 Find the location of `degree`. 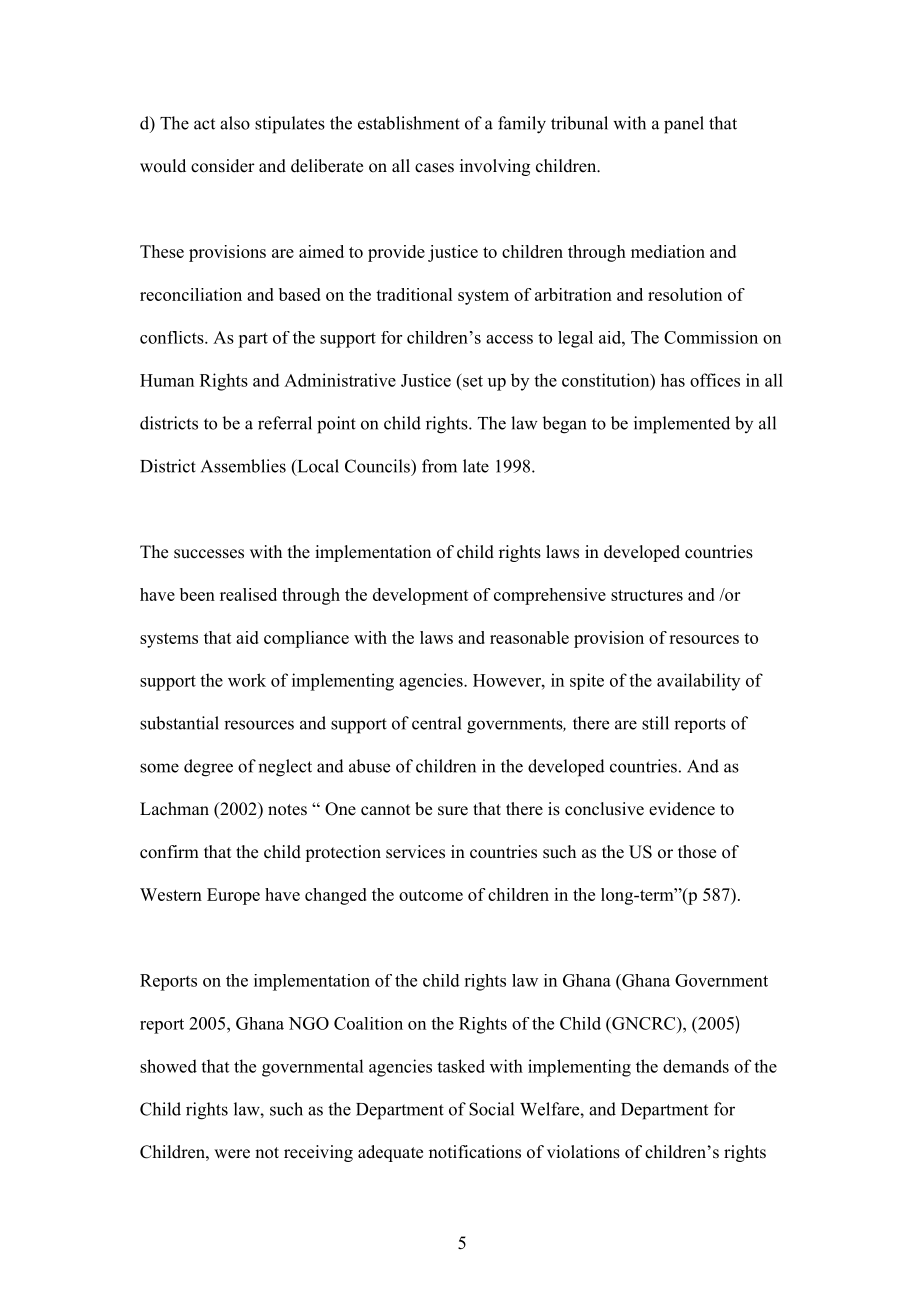

degree is located at coordinates (208, 768).
